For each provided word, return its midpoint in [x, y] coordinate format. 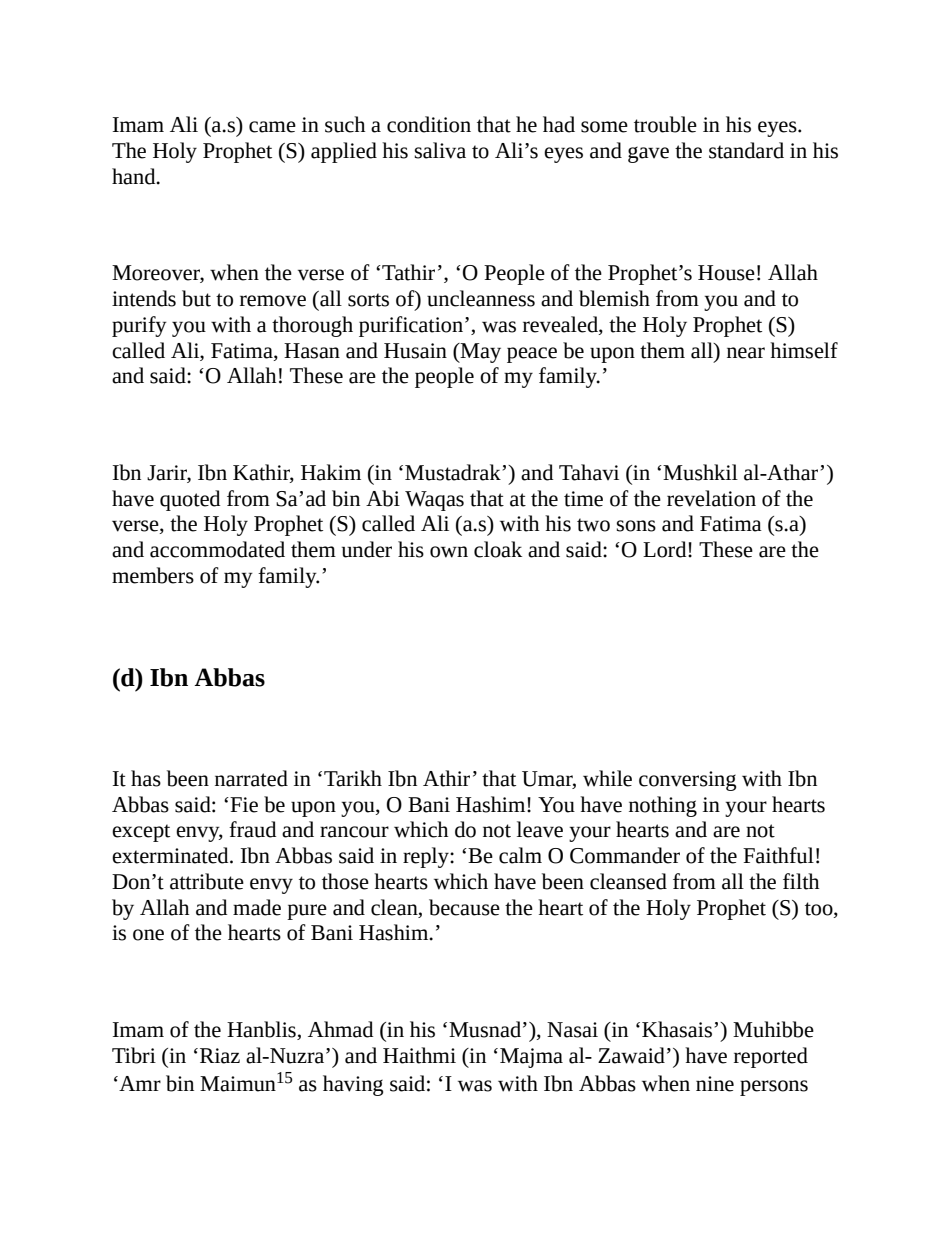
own [449, 552]
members [153, 575]
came [272, 127]
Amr [139, 1083]
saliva [440, 150]
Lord [666, 549]
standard [746, 150]
